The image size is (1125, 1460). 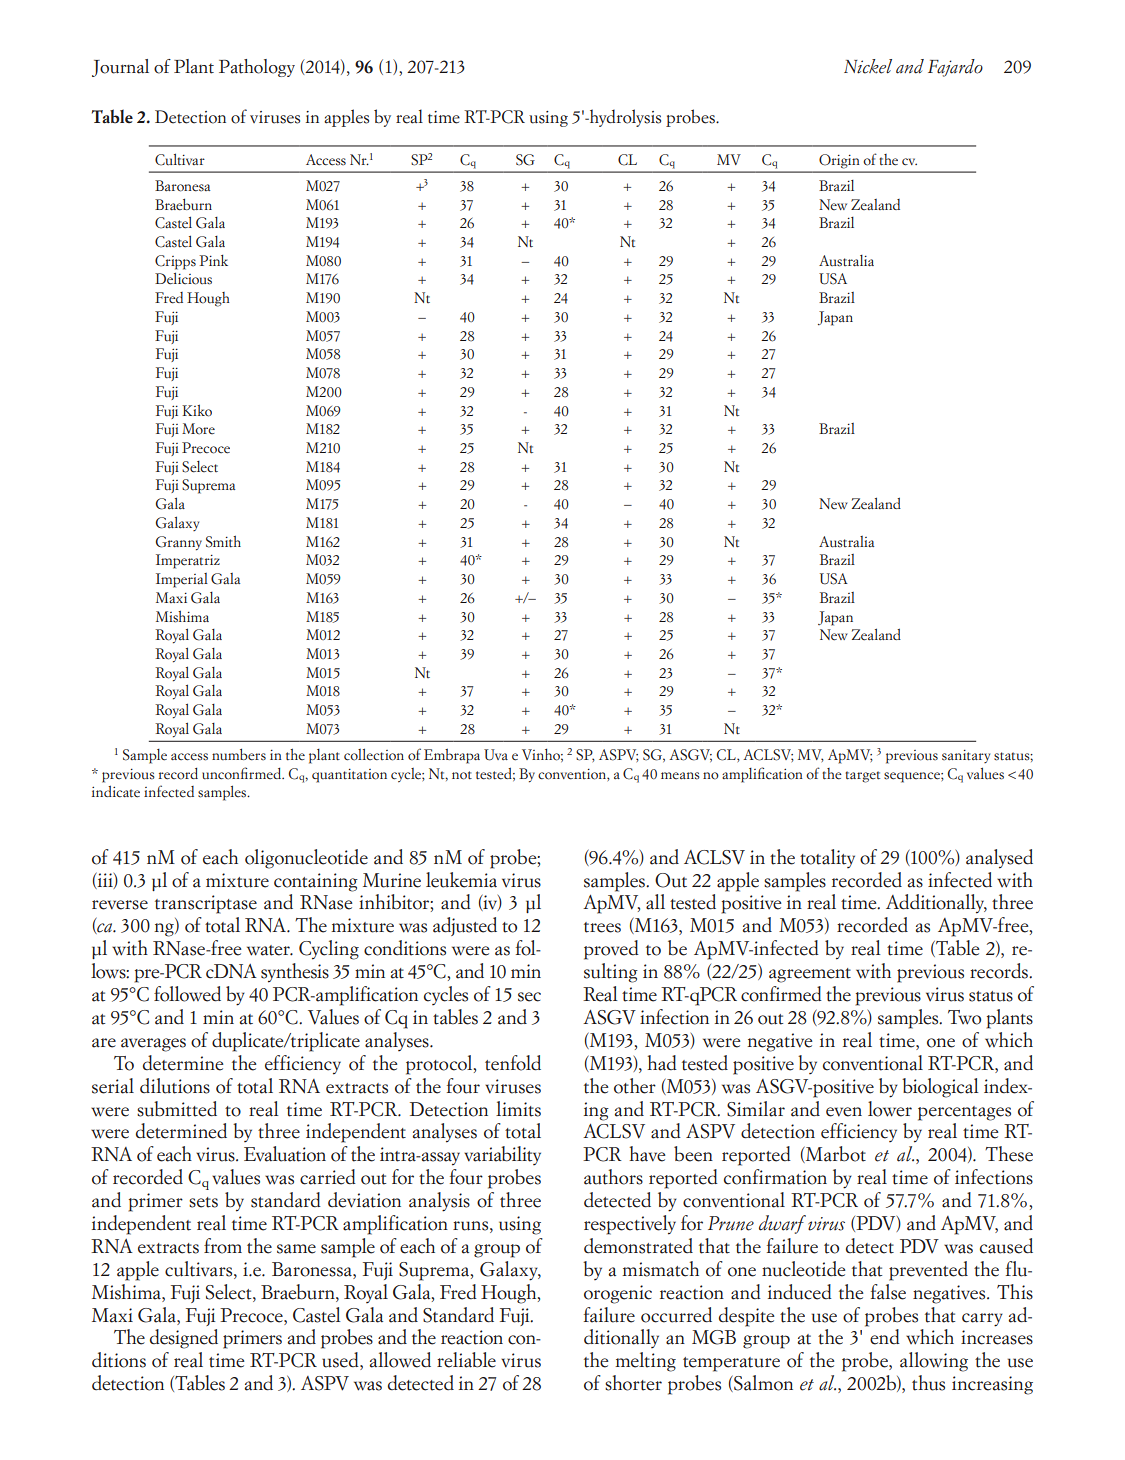 I want to click on Two, so click(x=964, y=1017).
